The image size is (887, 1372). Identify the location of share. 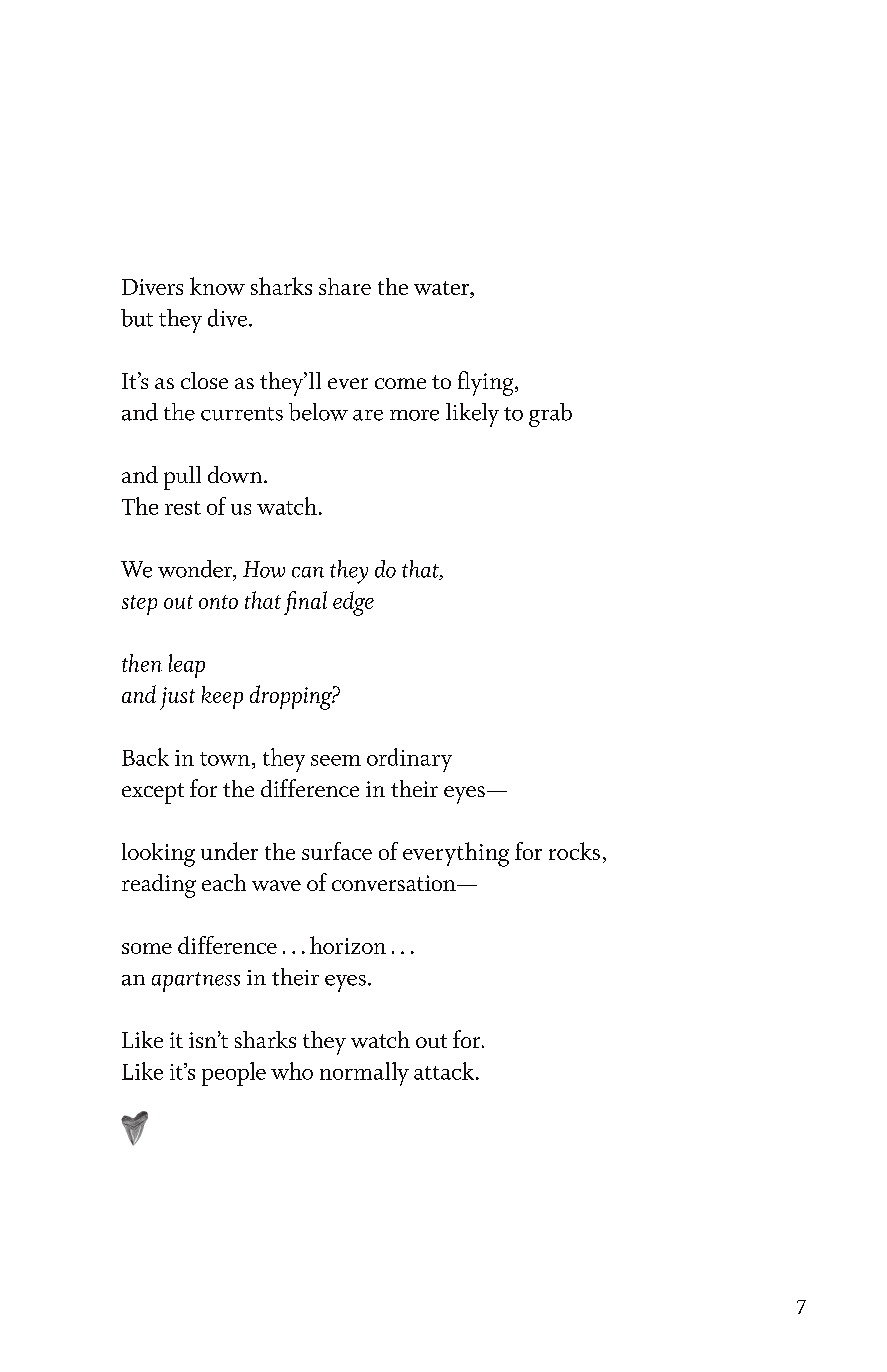
(345, 286).
